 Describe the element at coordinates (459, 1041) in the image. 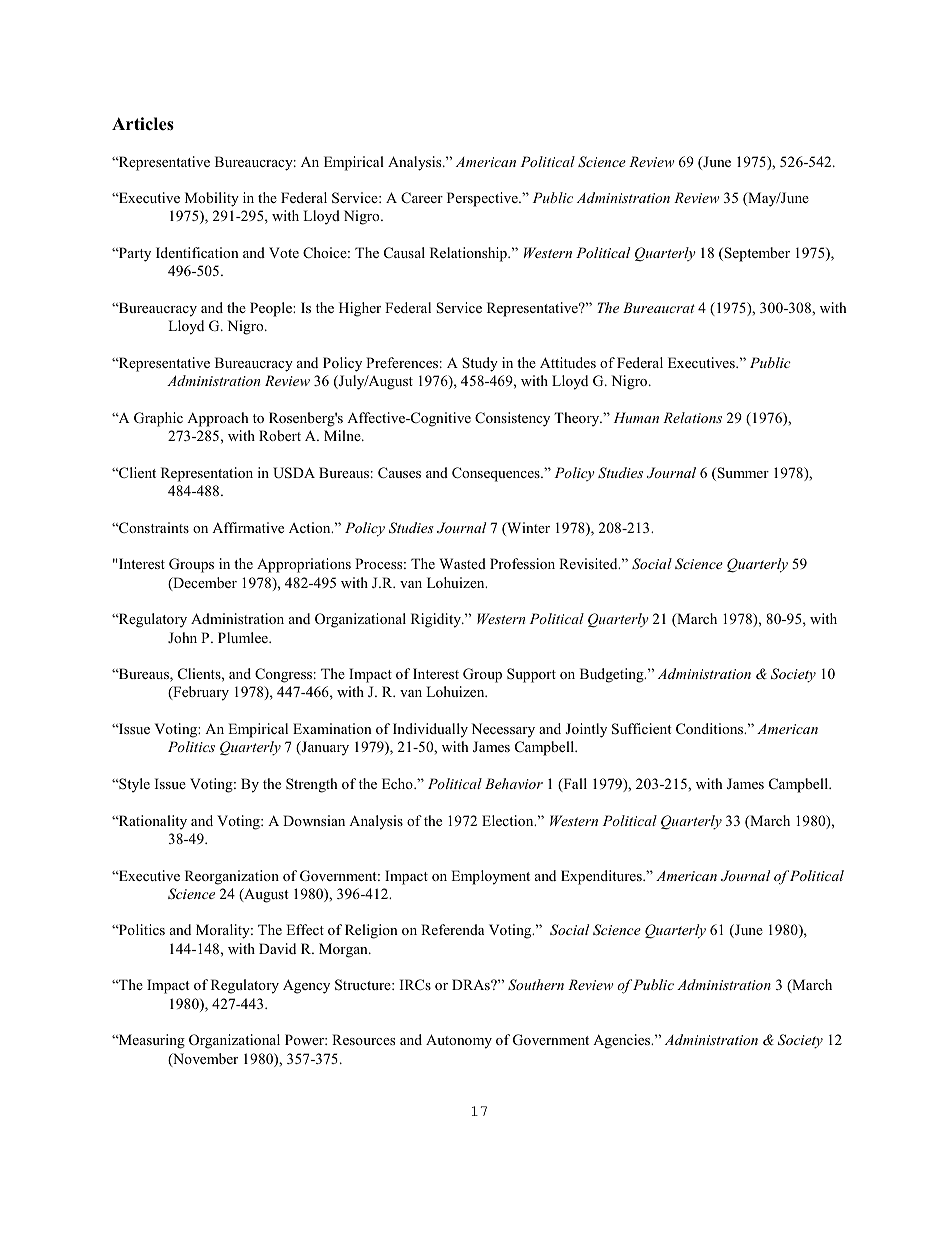

I see `Autonomy` at that location.
